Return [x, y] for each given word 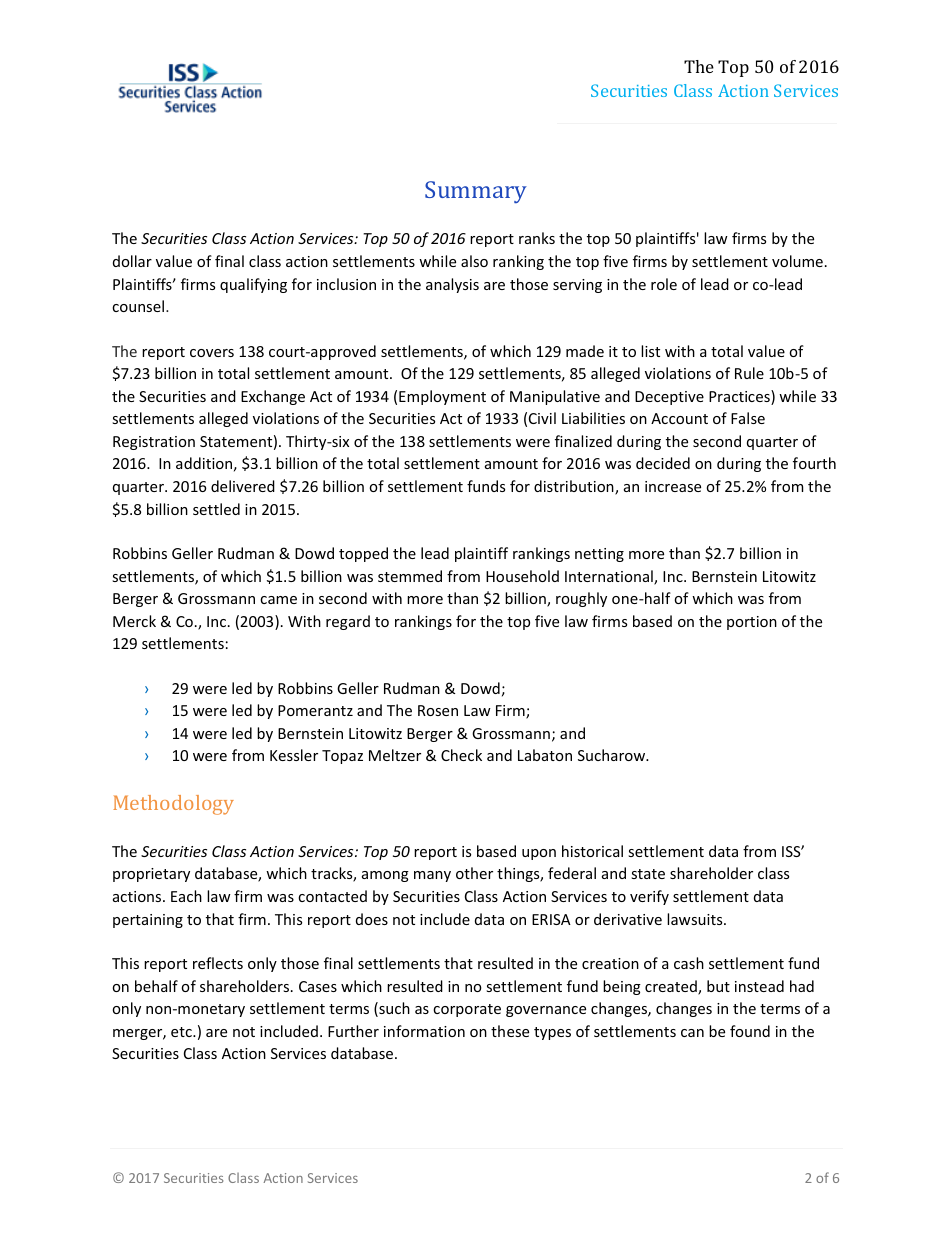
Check [461, 755]
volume [797, 261]
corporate [467, 1010]
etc [182, 1032]
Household [522, 576]
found [750, 1031]
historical [592, 851]
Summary [476, 192]
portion [752, 623]
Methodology [173, 805]
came [278, 600]
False [748, 418]
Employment [442, 397]
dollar [132, 261]
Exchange [273, 397]
